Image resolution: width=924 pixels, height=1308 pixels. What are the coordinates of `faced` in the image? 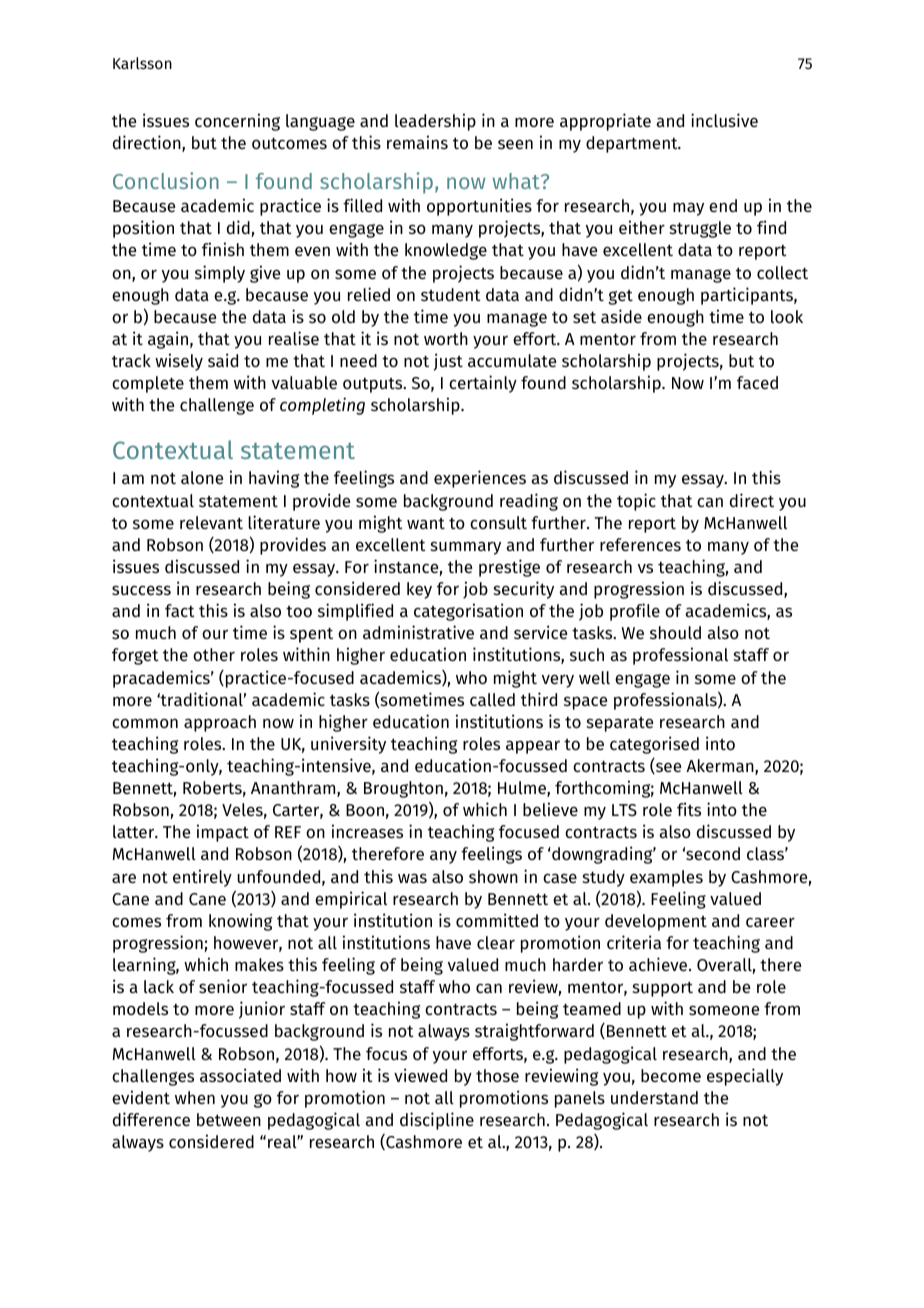 It's located at (757, 382).
